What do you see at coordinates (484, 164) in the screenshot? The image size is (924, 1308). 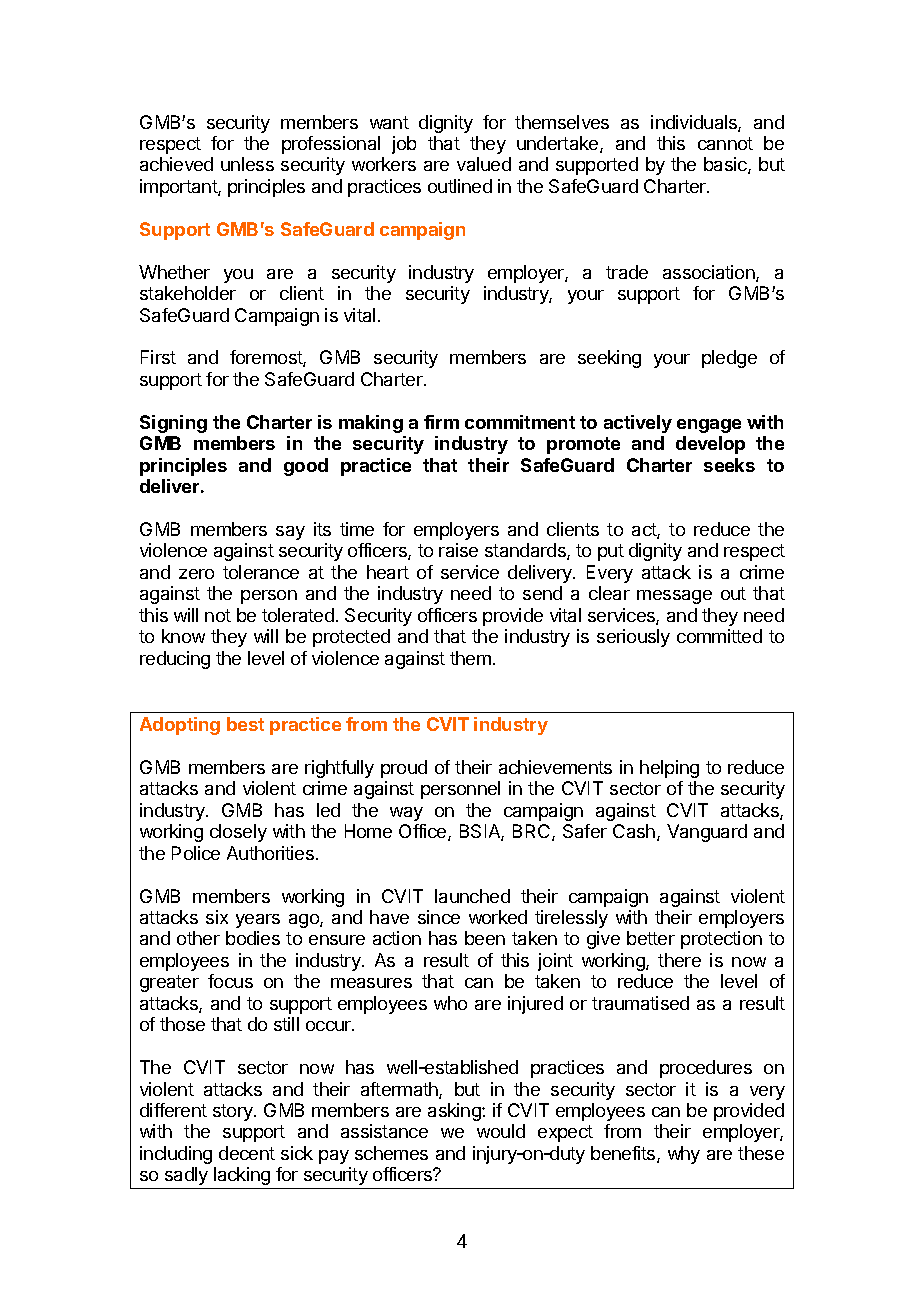 I see `valued` at bounding box center [484, 164].
